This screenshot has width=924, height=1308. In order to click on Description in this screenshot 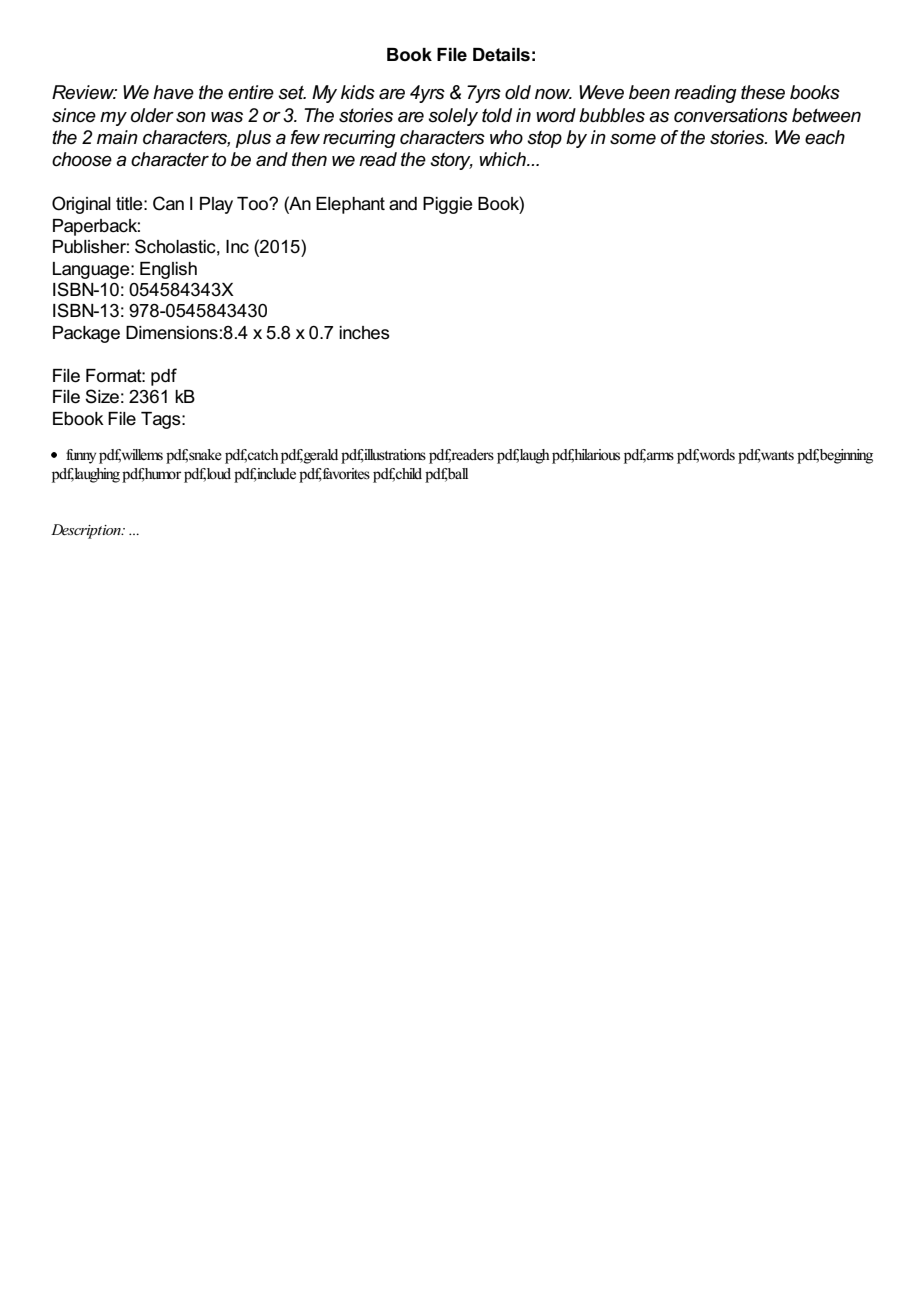, I will do `click(87, 531)`.
